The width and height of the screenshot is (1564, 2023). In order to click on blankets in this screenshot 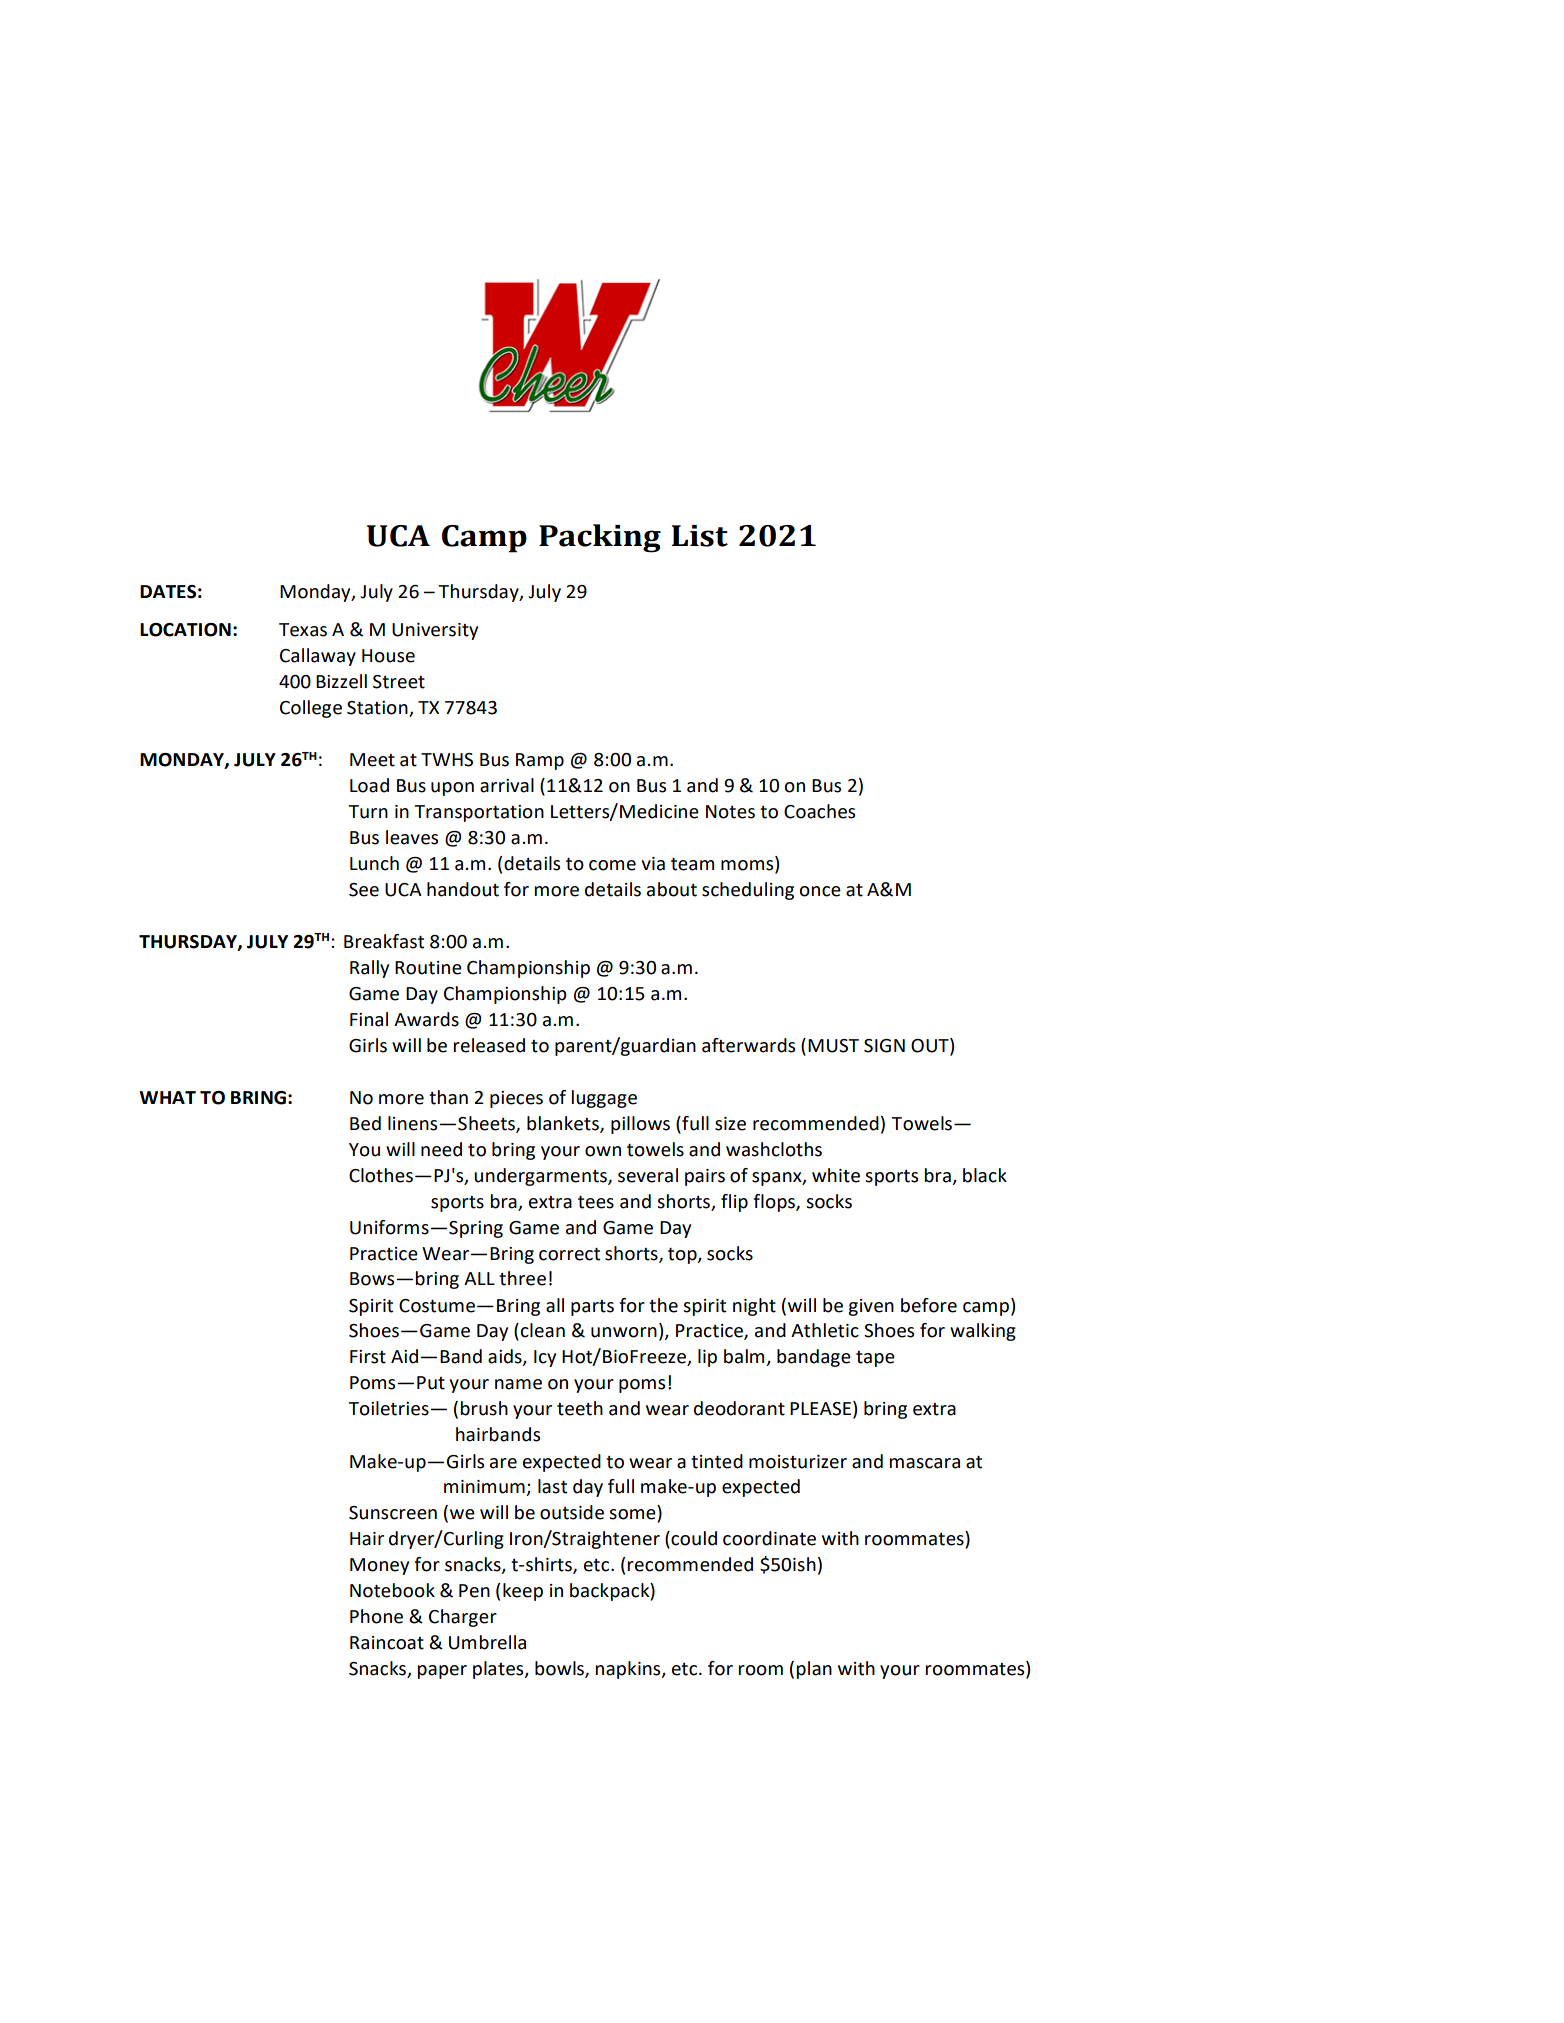, I will do `click(564, 1124)`.
